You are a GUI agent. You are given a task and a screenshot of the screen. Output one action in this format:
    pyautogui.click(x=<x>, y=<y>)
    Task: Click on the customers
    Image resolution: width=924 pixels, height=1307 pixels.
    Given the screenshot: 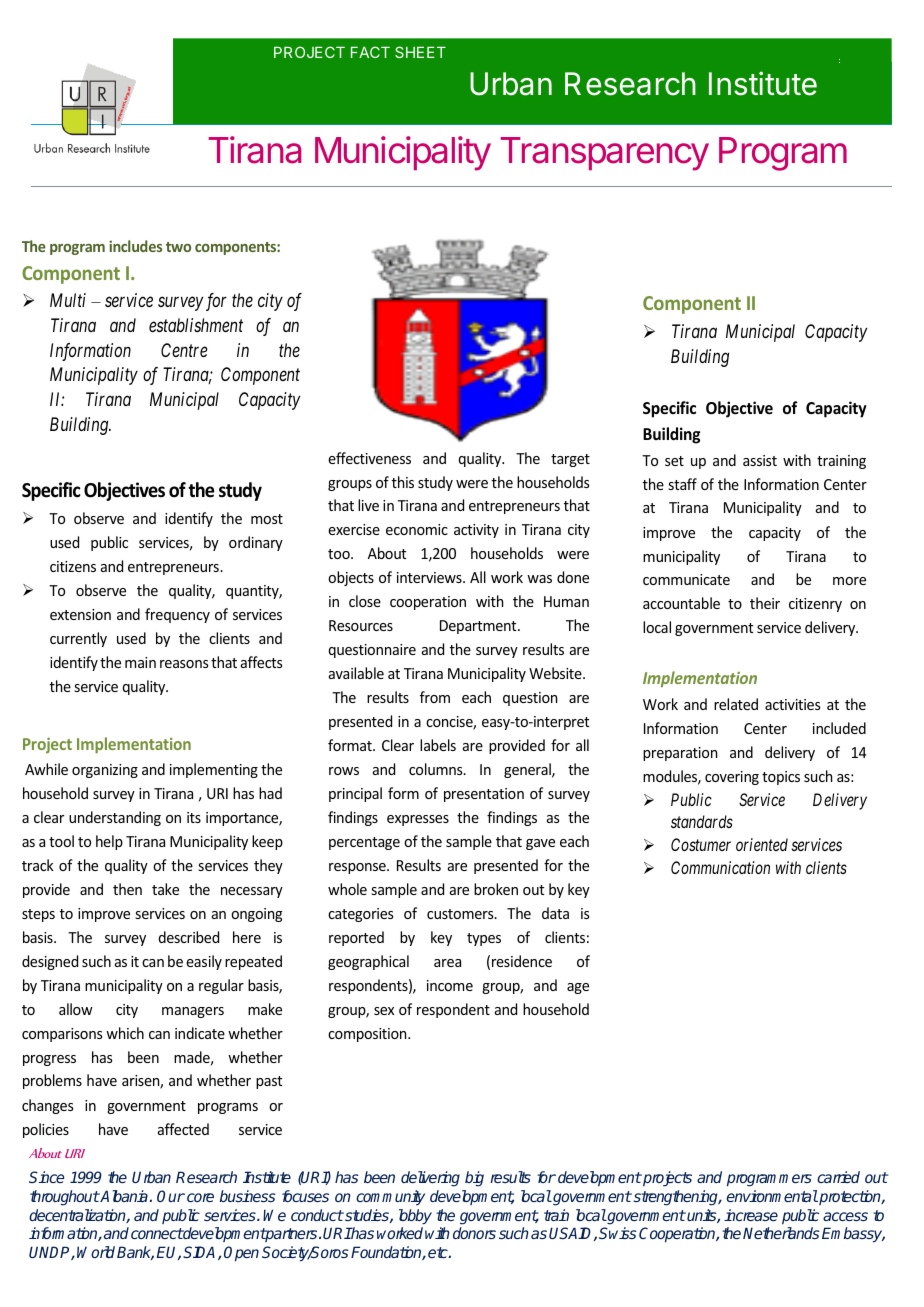 What is the action you would take?
    pyautogui.click(x=461, y=914)
